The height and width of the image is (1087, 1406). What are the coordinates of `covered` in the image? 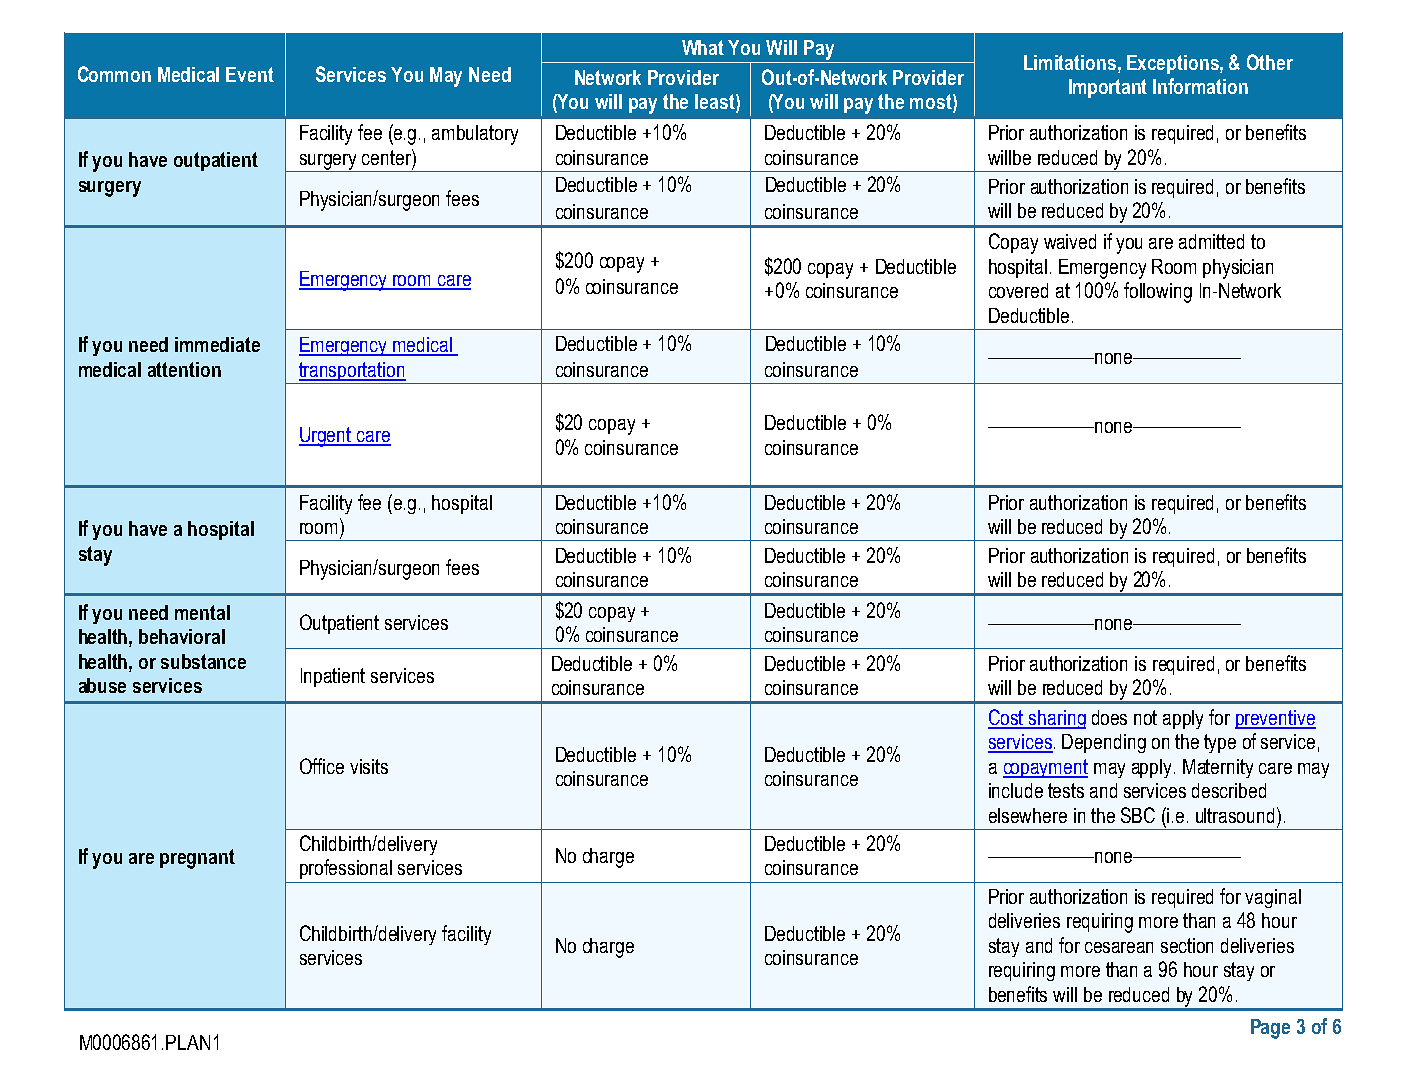 It's located at (1018, 290).
